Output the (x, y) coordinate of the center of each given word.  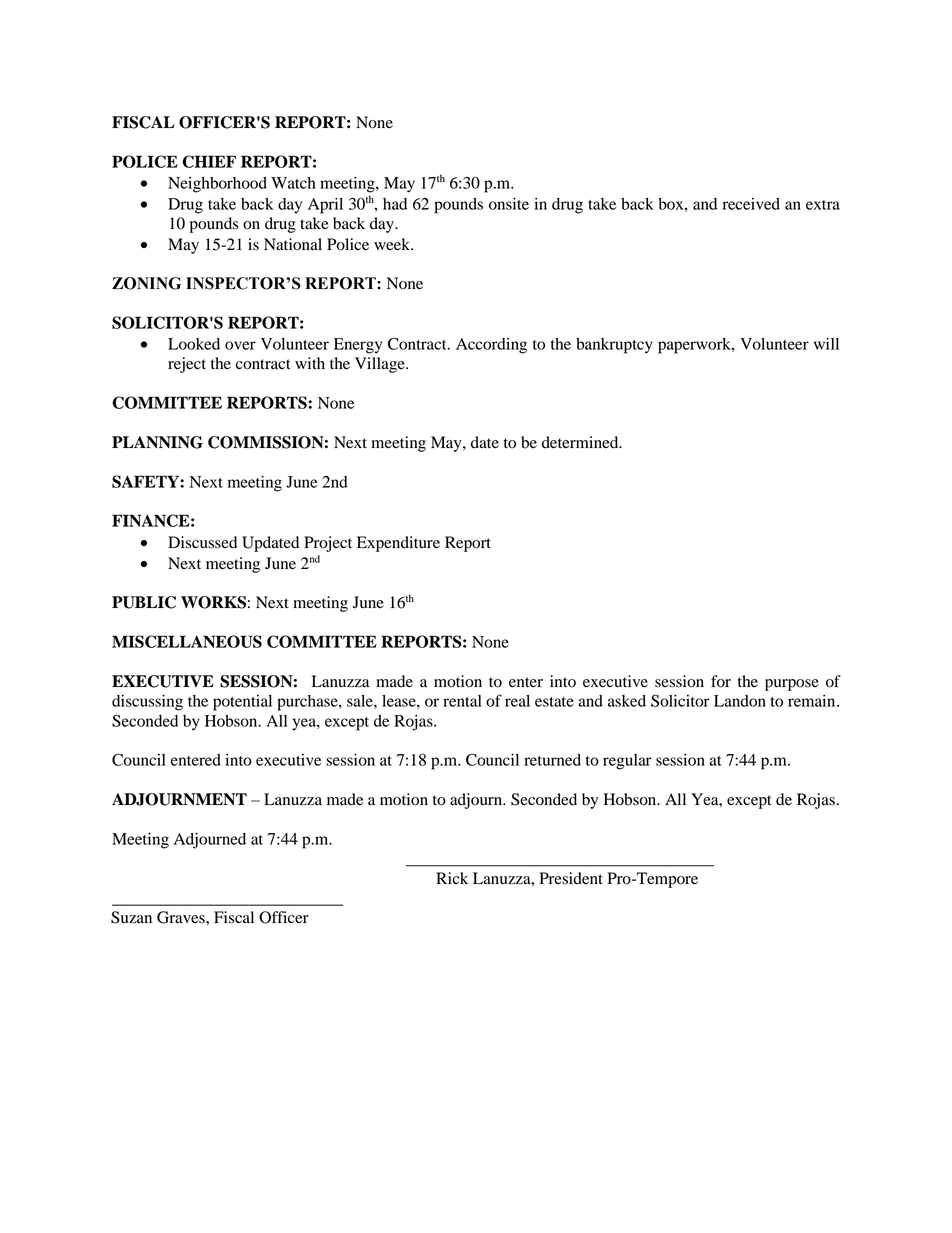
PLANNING (157, 442)
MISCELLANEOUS (187, 641)
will (826, 344)
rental (462, 701)
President (571, 878)
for (721, 681)
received (751, 204)
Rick (452, 878)
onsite (509, 204)
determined (581, 442)
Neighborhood (217, 185)
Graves (182, 917)
